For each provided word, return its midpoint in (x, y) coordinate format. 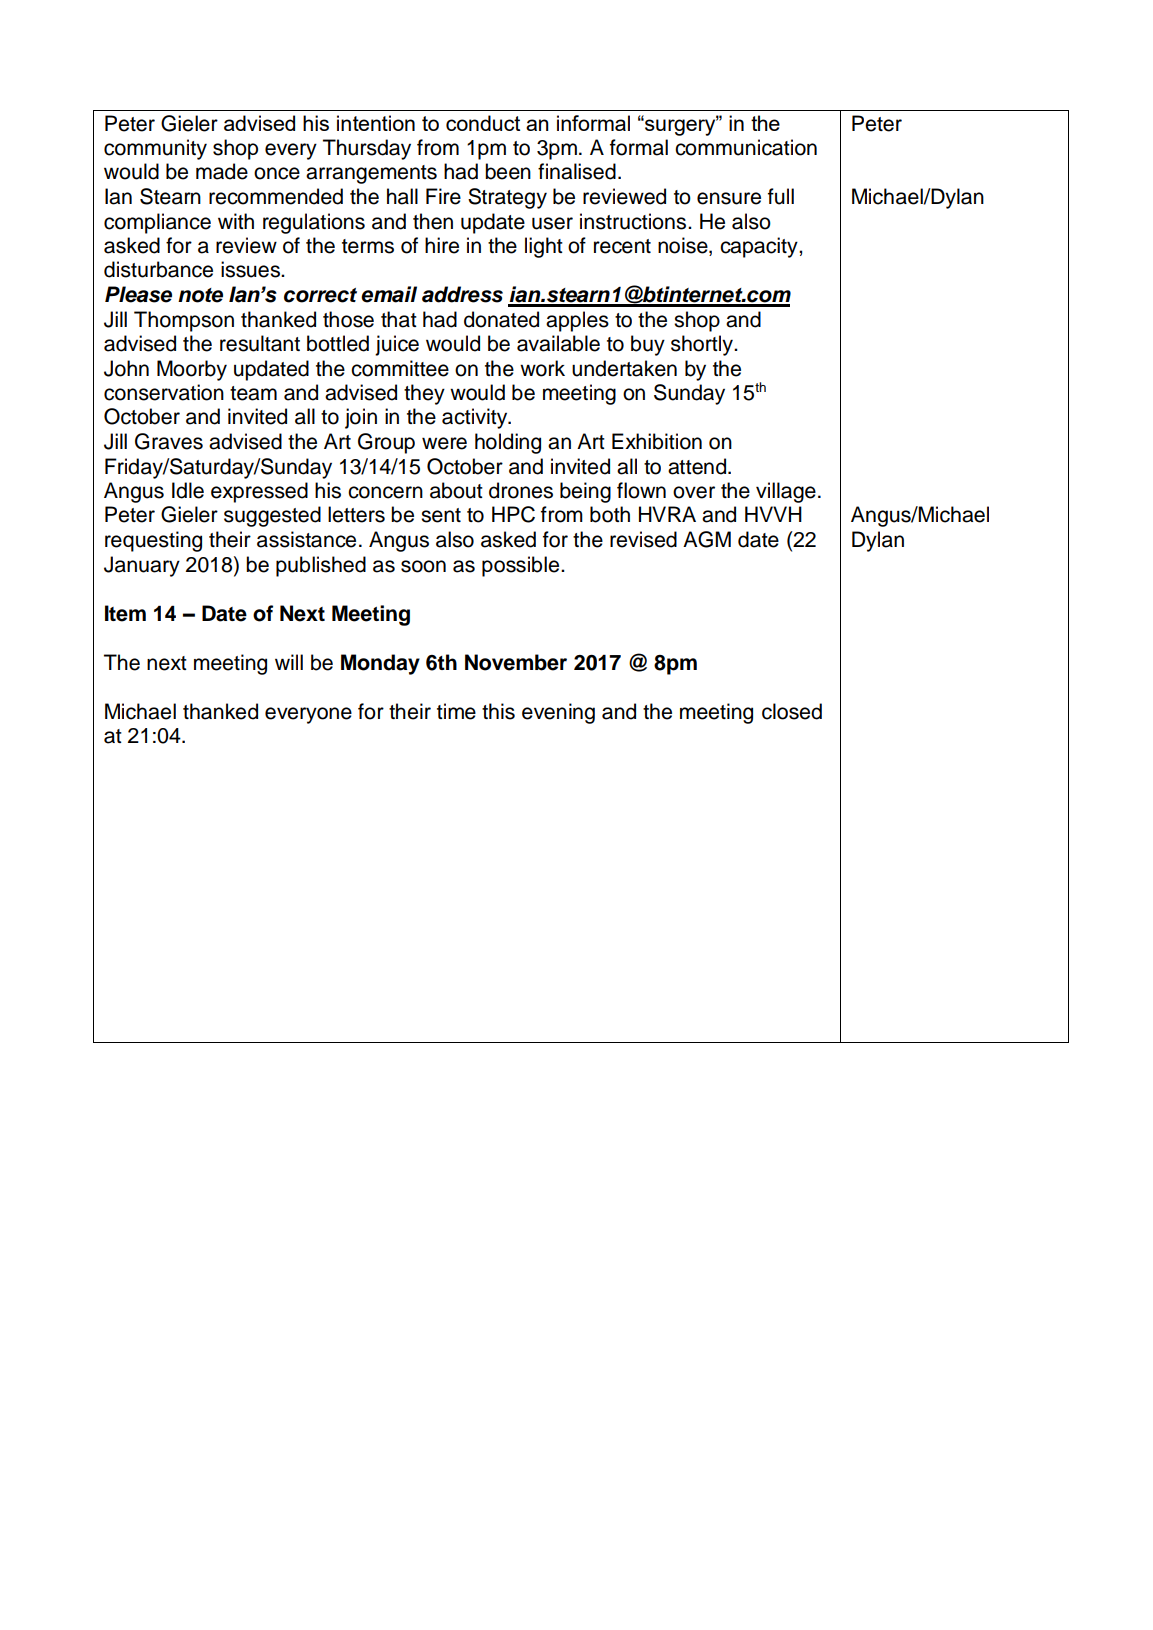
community (155, 149)
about (456, 490)
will (289, 662)
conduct (483, 123)
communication (746, 147)
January (142, 566)
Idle (188, 490)
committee (400, 368)
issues (251, 269)
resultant (260, 343)
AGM (707, 539)
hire (442, 245)
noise (684, 246)
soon (423, 566)
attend (697, 466)
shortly (703, 345)
